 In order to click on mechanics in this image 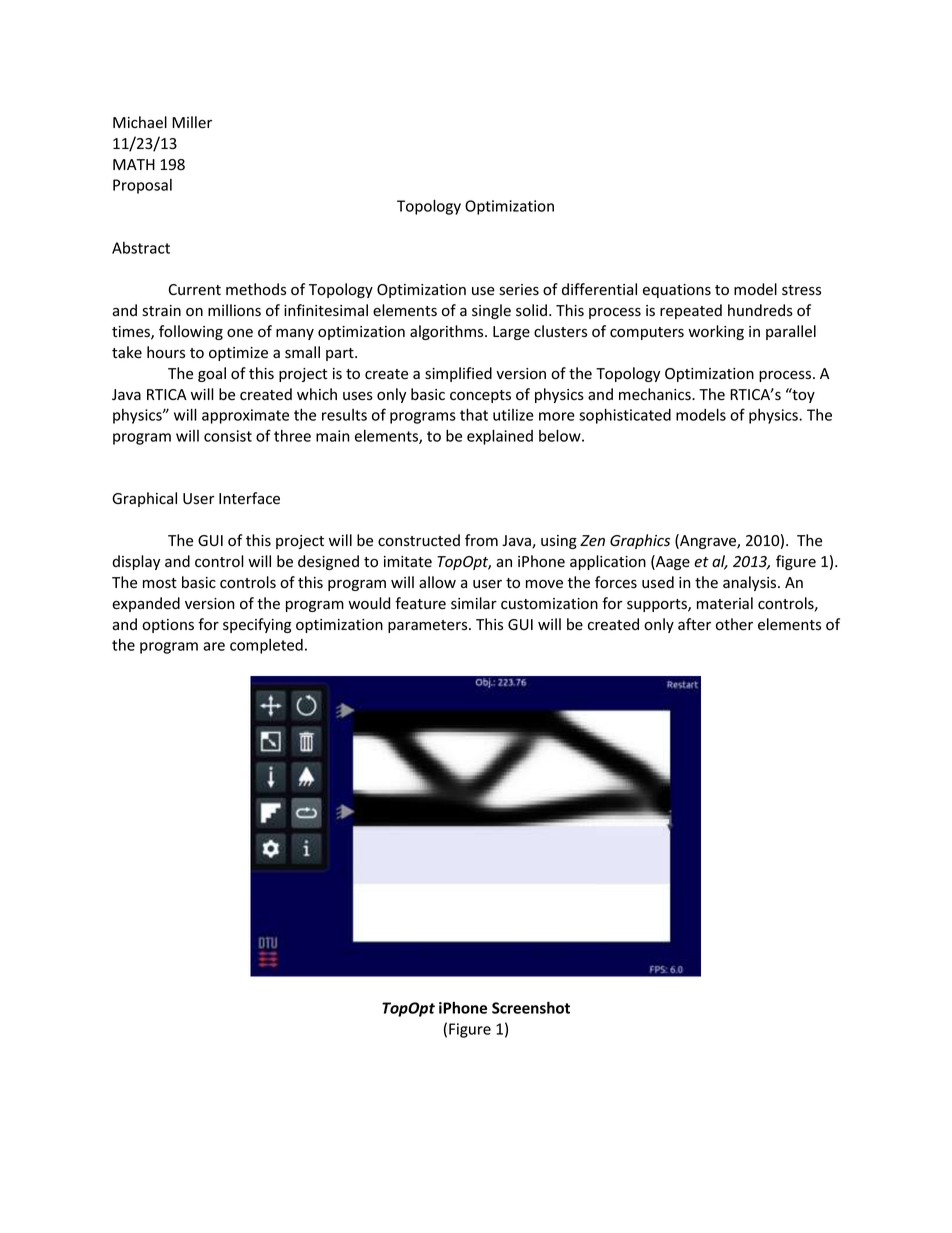, I will do `click(656, 394)`.
